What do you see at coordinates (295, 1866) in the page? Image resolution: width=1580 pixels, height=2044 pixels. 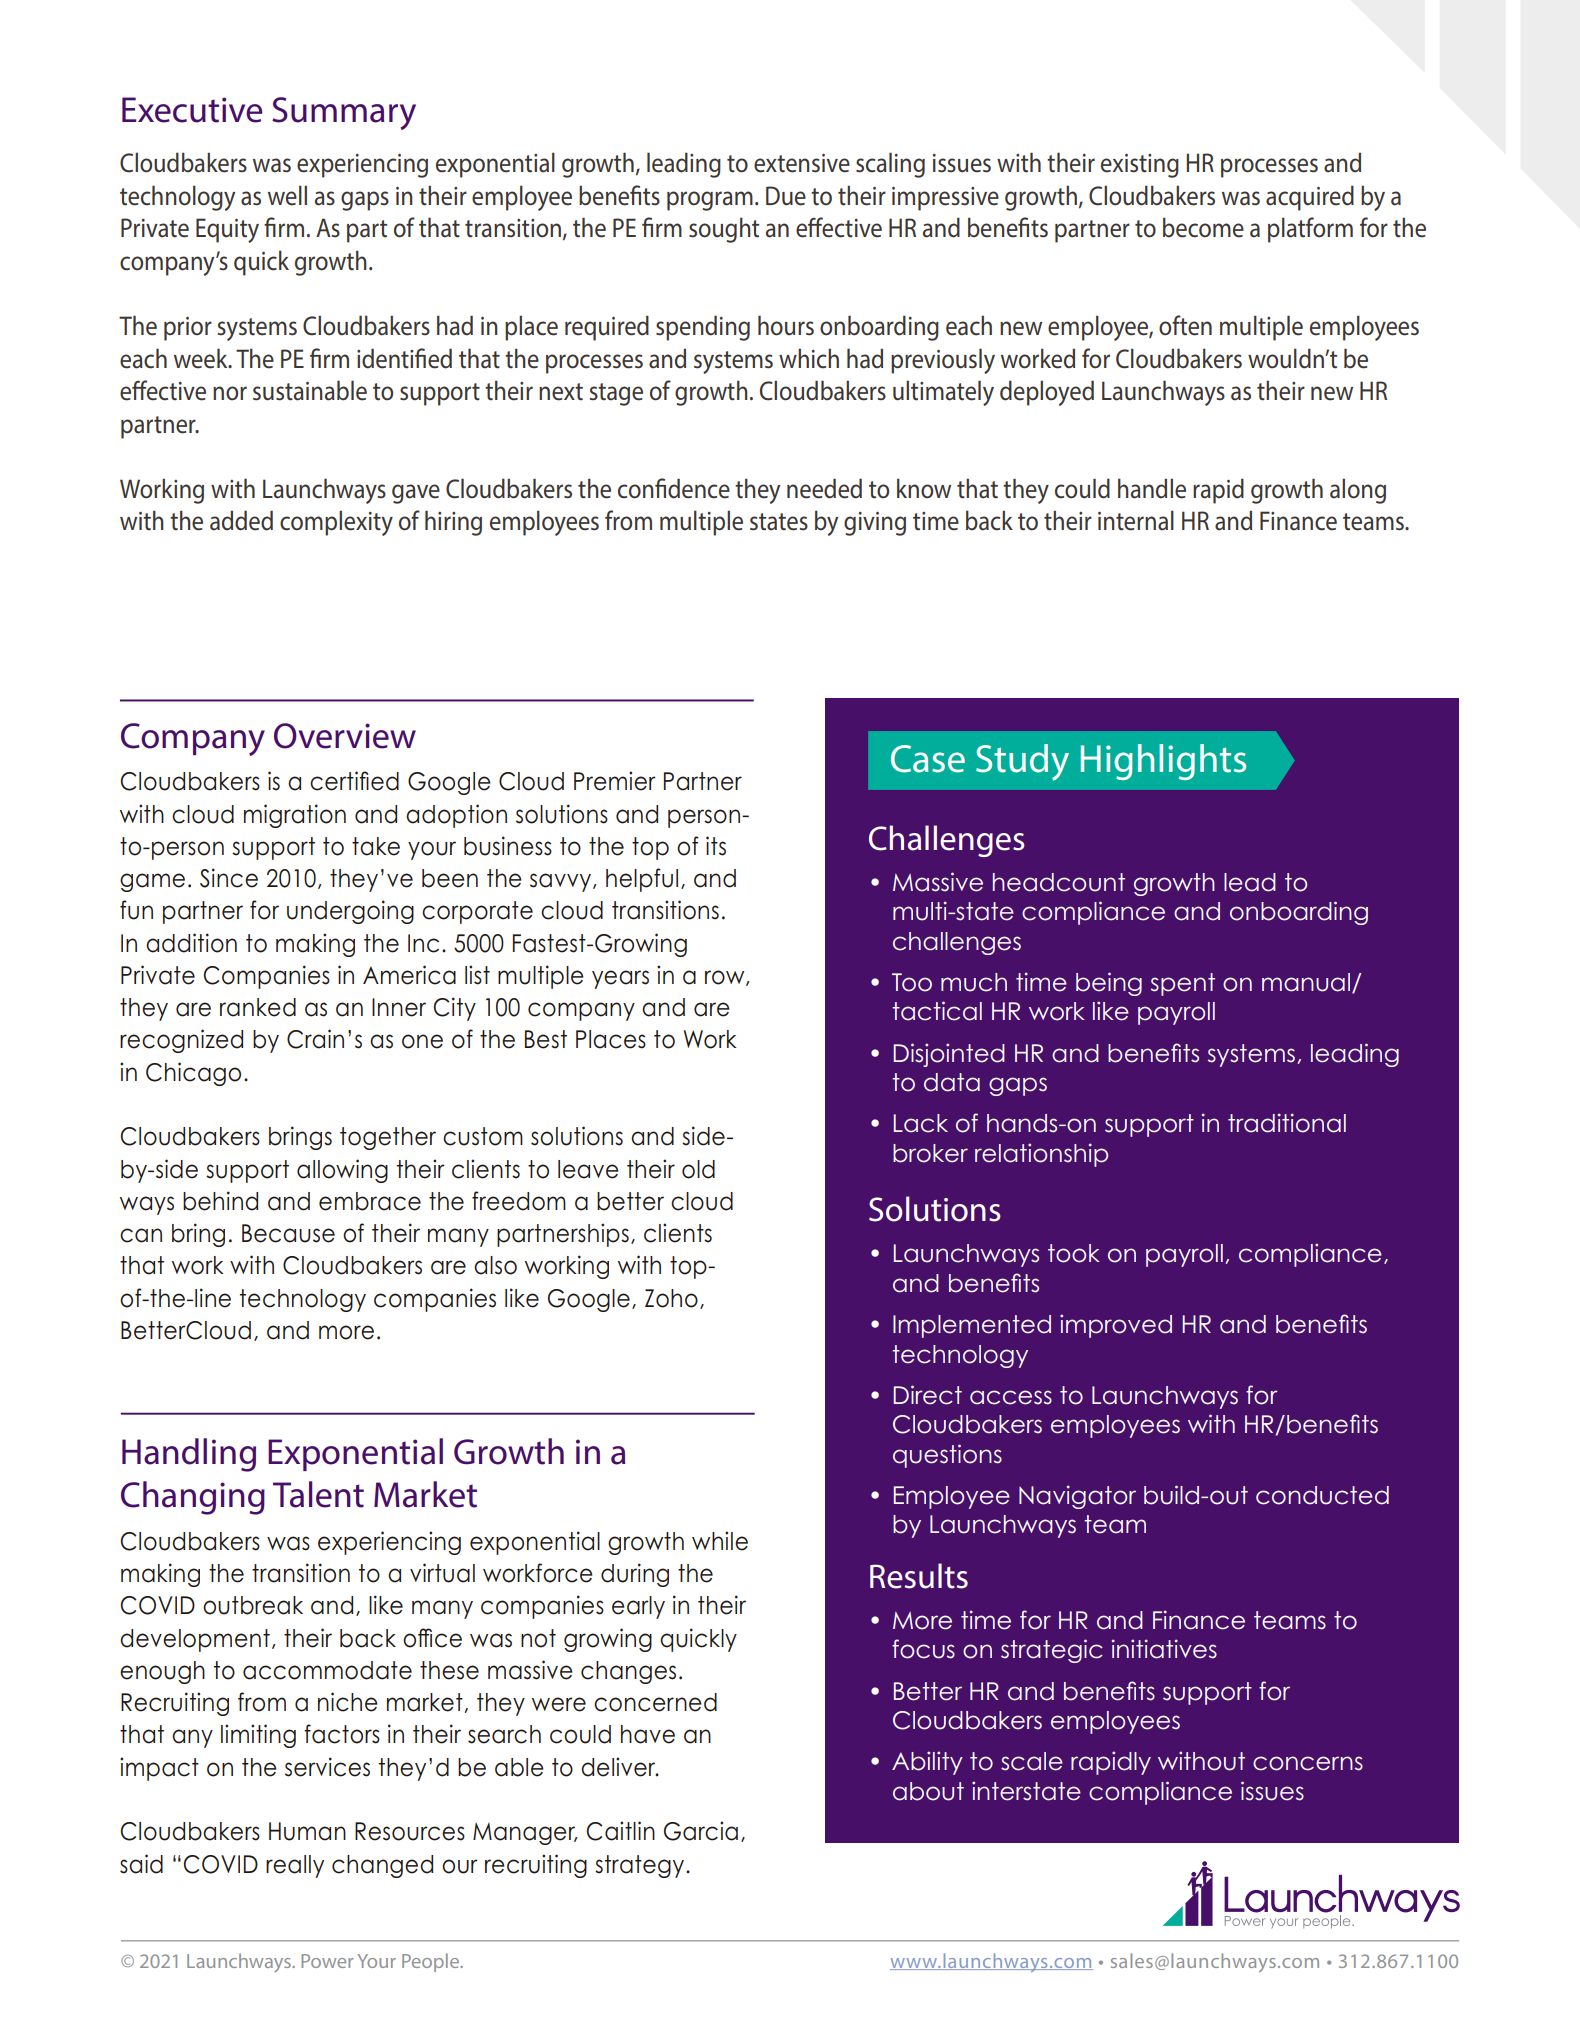 I see `really` at bounding box center [295, 1866].
